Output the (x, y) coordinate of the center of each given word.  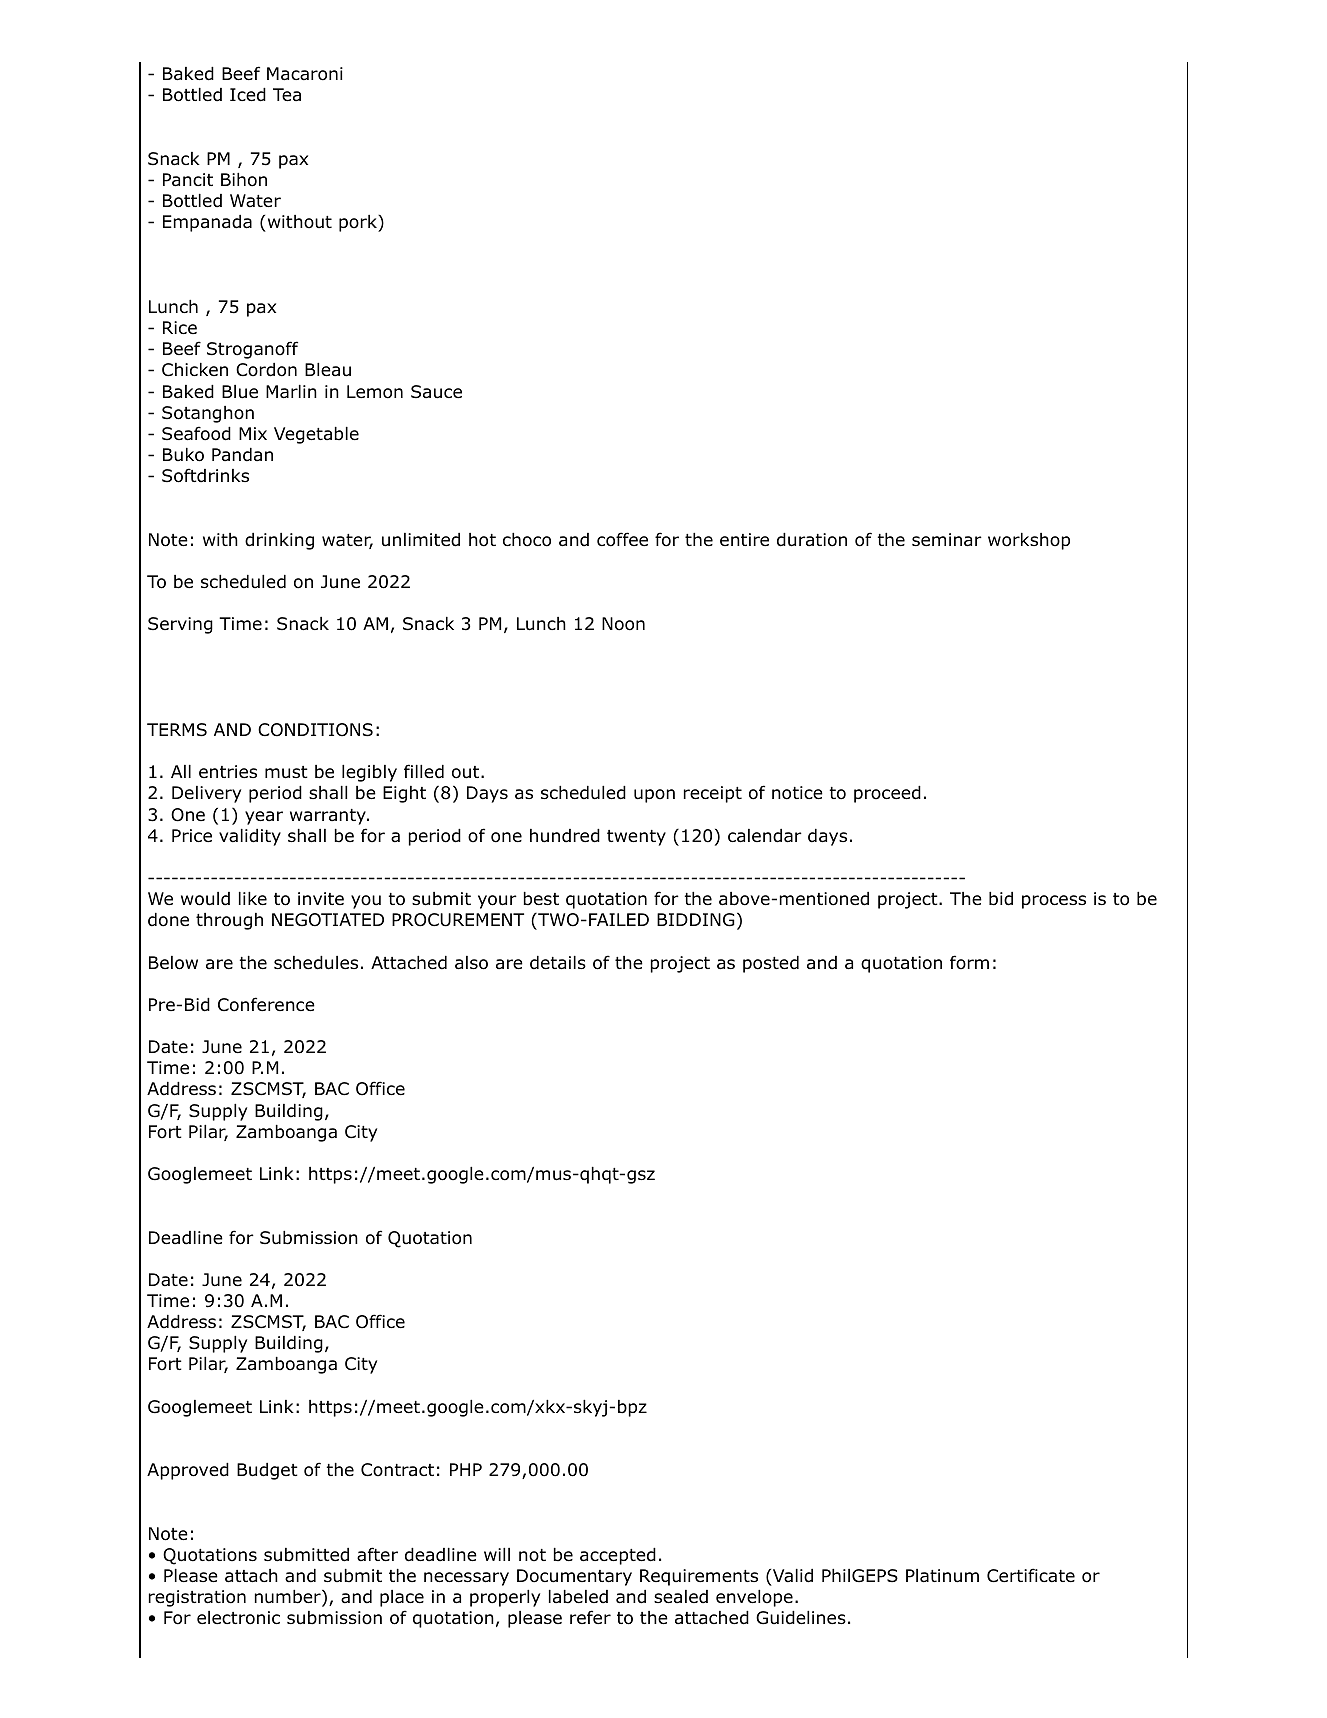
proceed (887, 794)
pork (359, 223)
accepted (618, 1556)
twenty (636, 838)
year (264, 818)
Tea (287, 95)
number (289, 1598)
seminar (947, 540)
